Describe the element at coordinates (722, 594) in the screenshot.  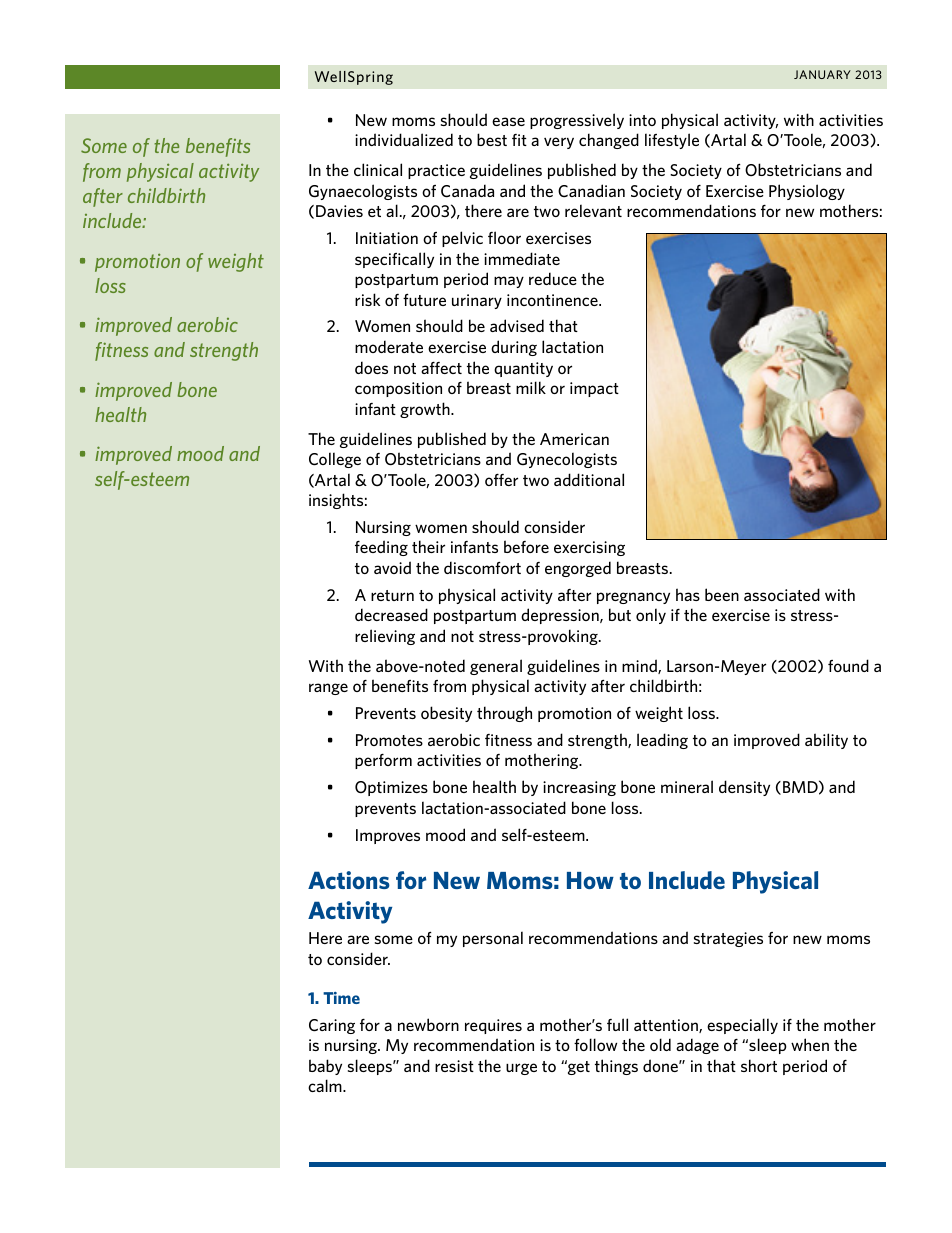
I see `been` at that location.
